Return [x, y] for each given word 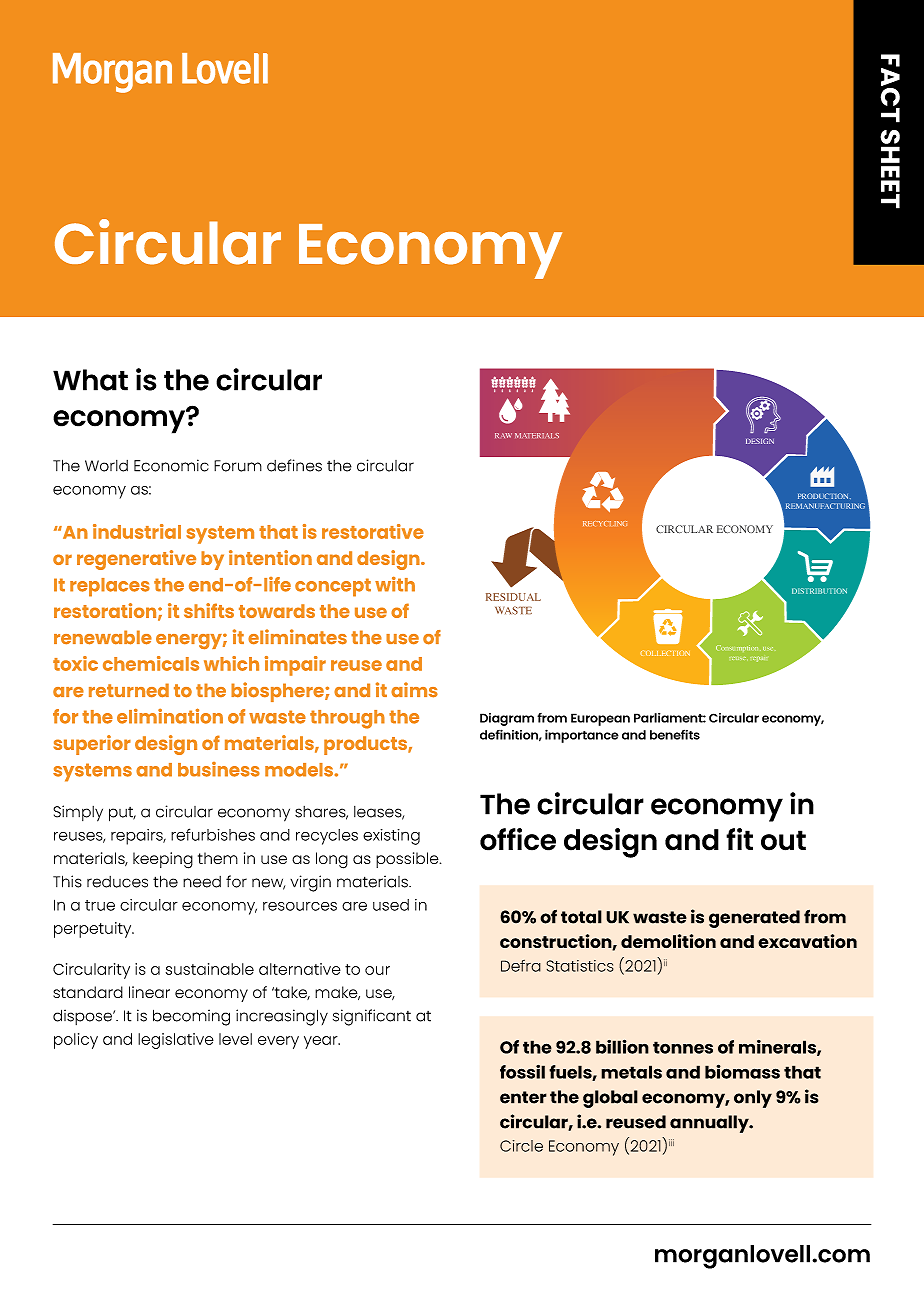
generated [754, 919]
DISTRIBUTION [819, 591]
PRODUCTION [824, 496]
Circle [521, 1146]
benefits [675, 735]
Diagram [507, 719]
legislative [176, 1041]
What [90, 380]
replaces [110, 587]
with [395, 584]
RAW [503, 435]
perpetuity [94, 930]
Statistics [580, 966]
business [219, 769]
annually [710, 1124]
